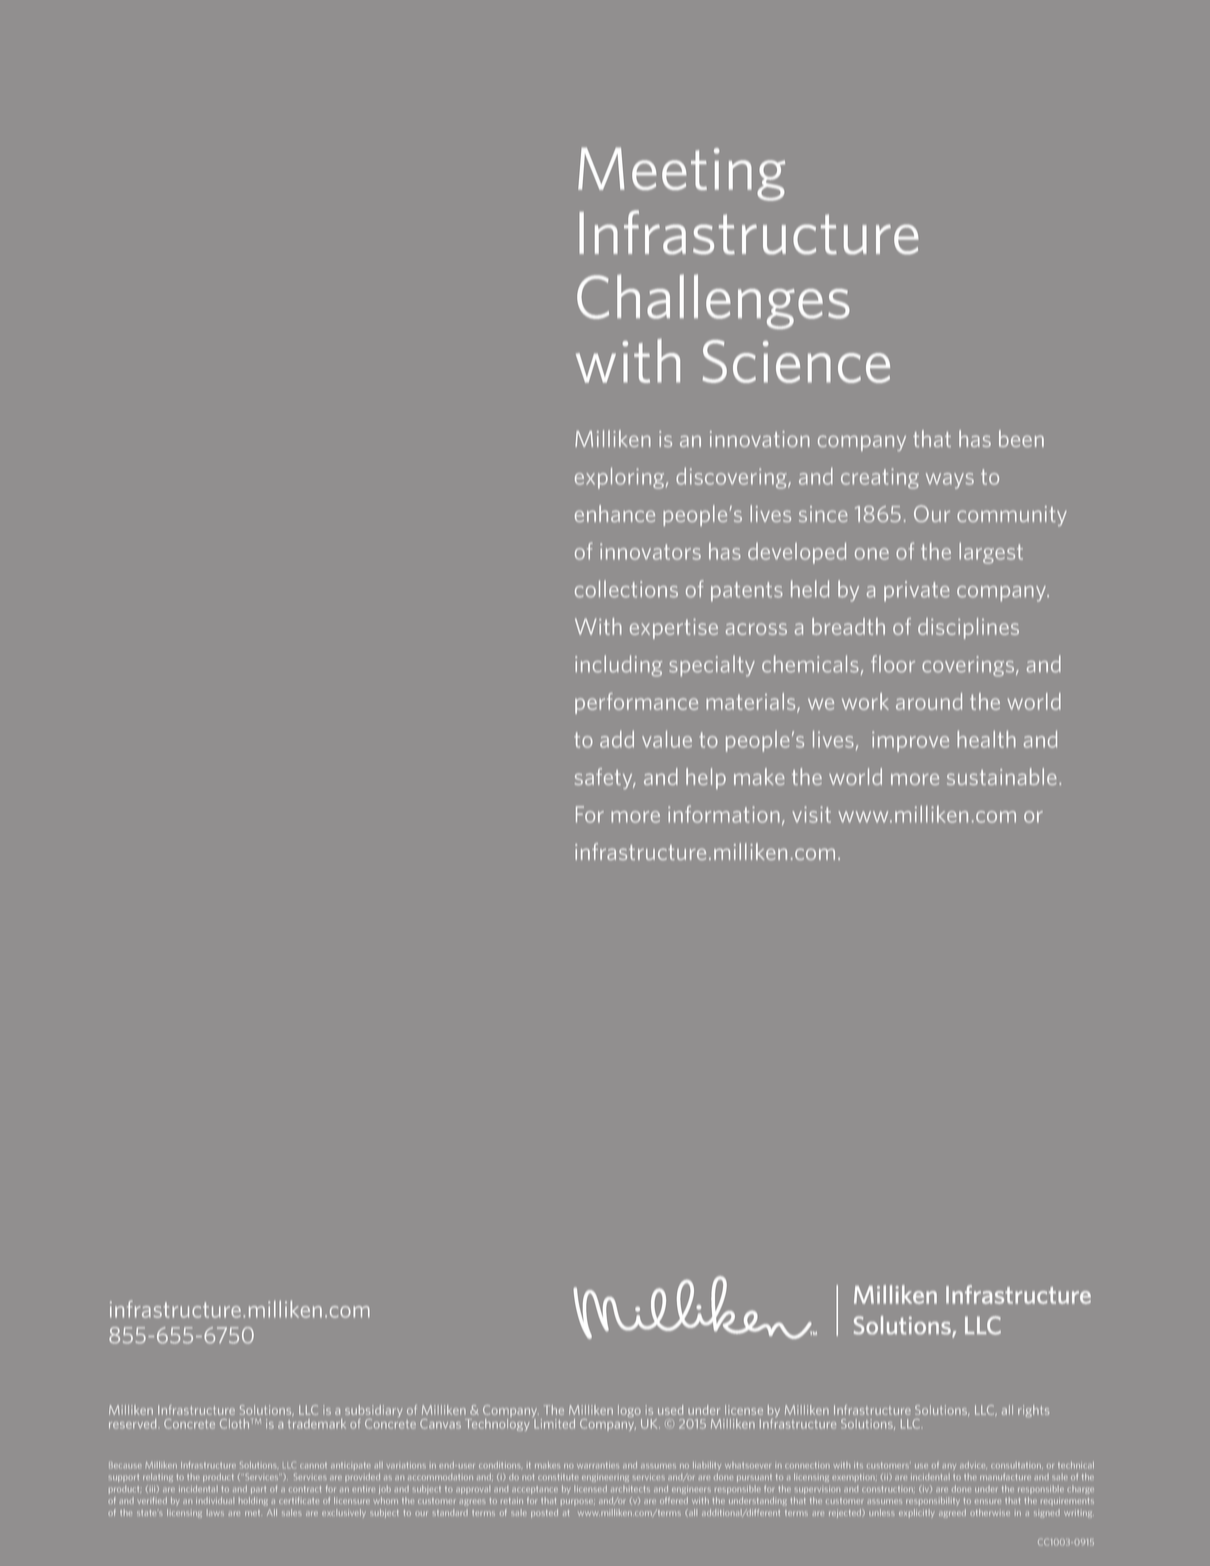 Image resolution: width=1210 pixels, height=1566 pixels. I want to click on including, so click(618, 666).
